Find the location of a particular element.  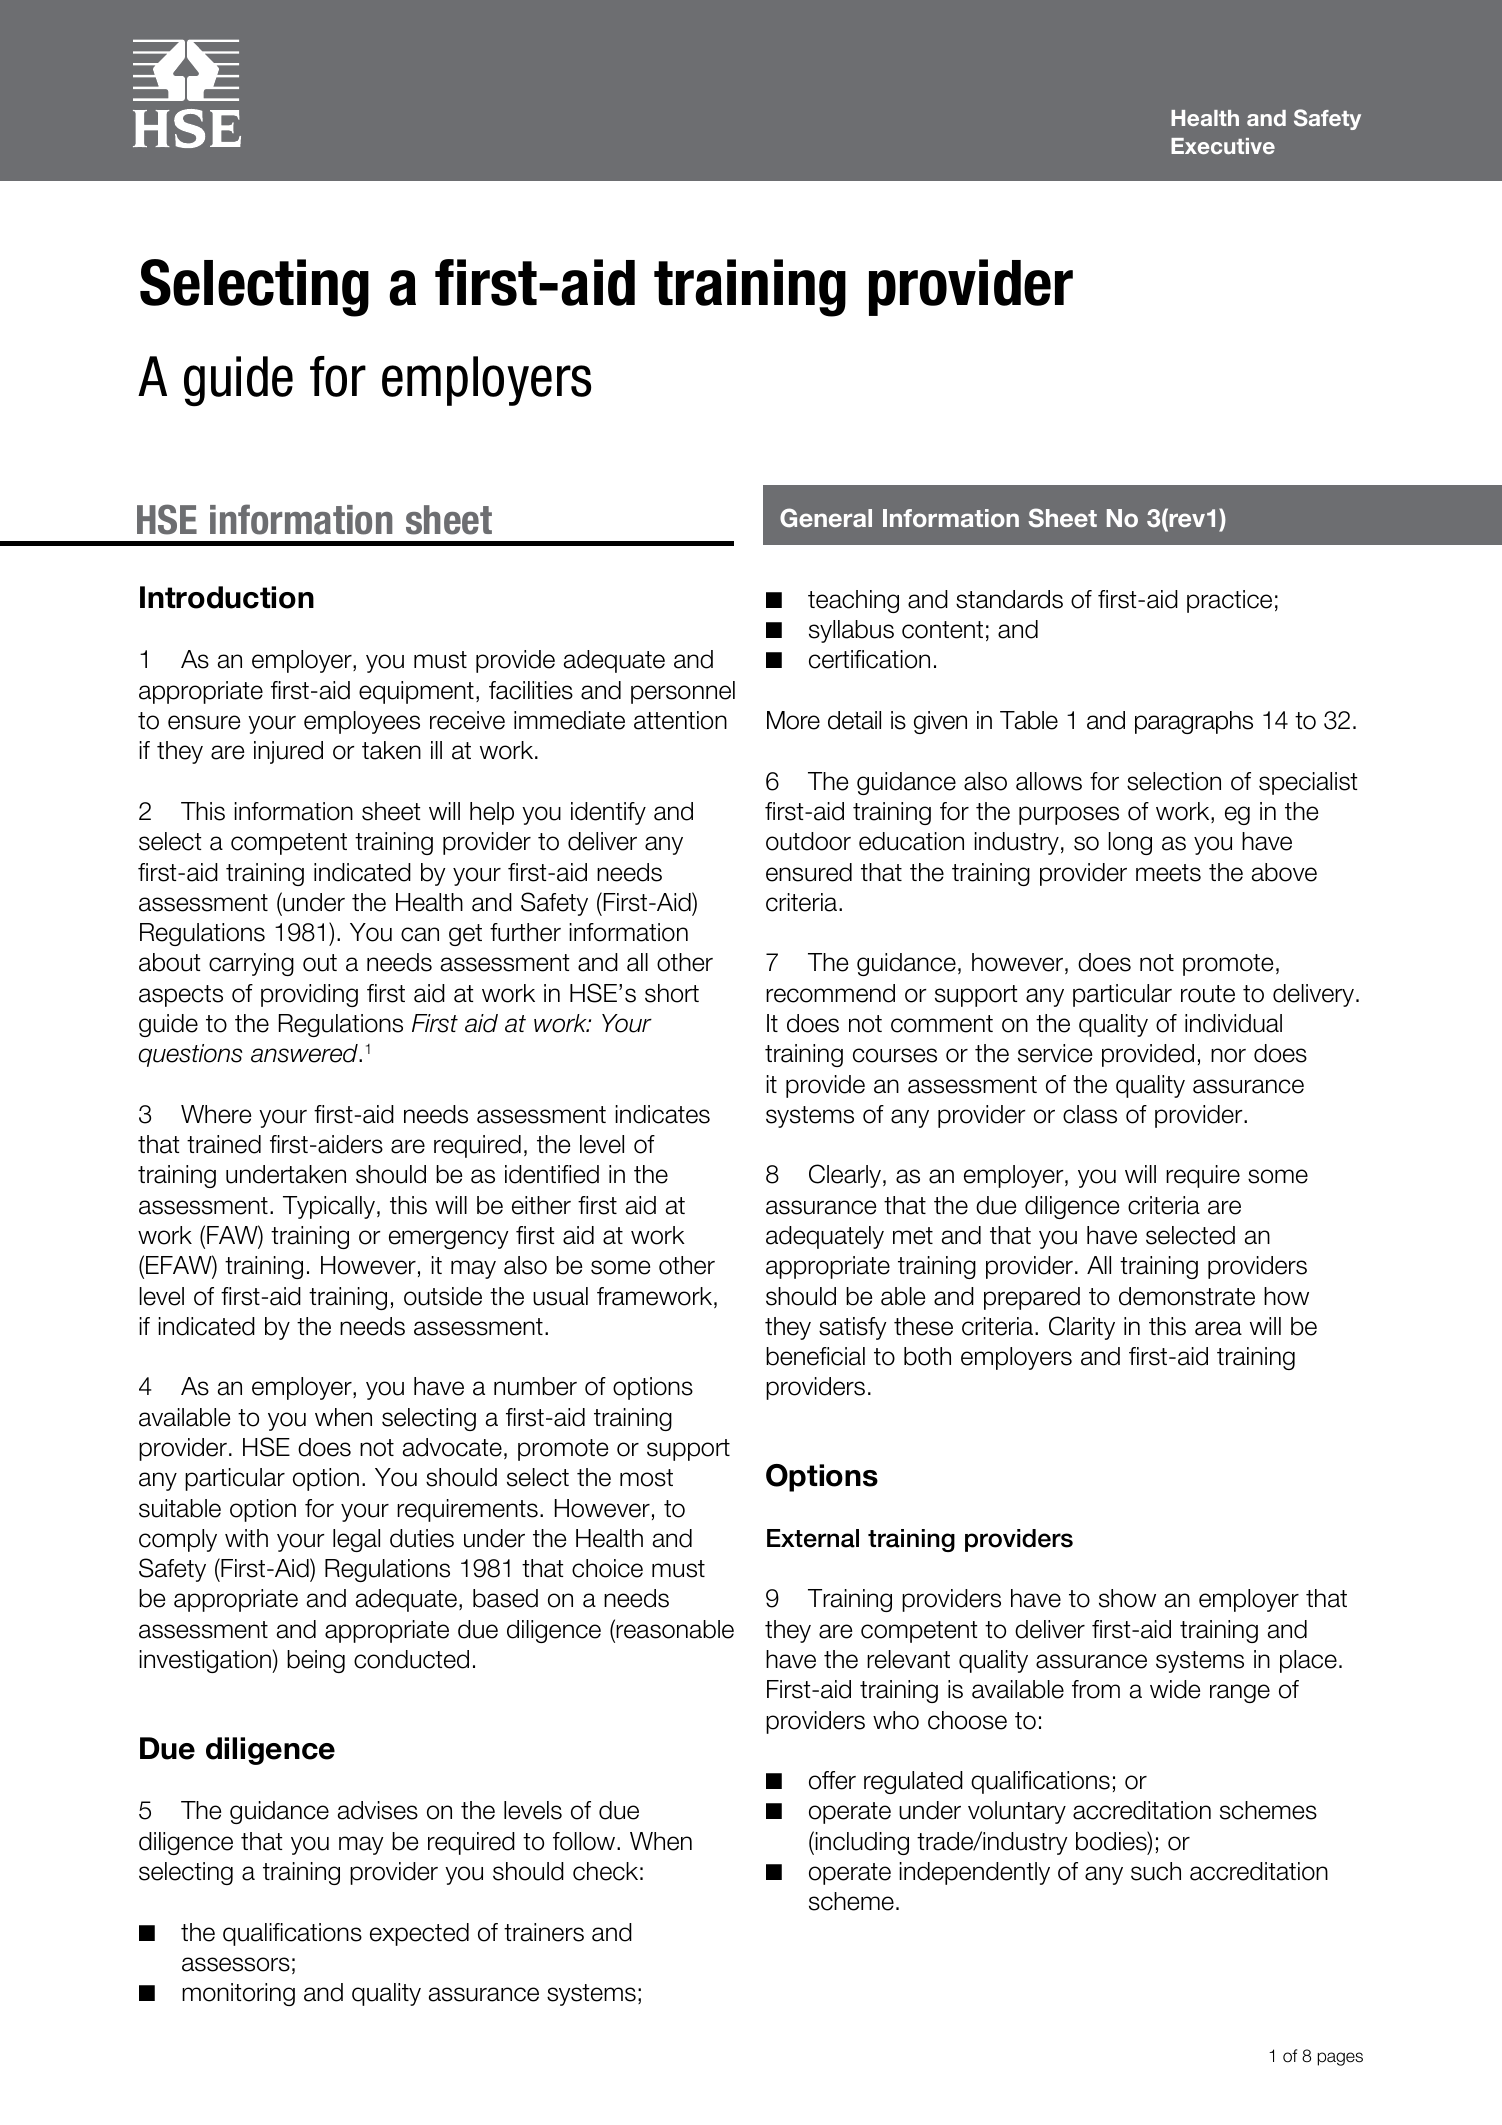

nor is located at coordinates (1228, 1055).
